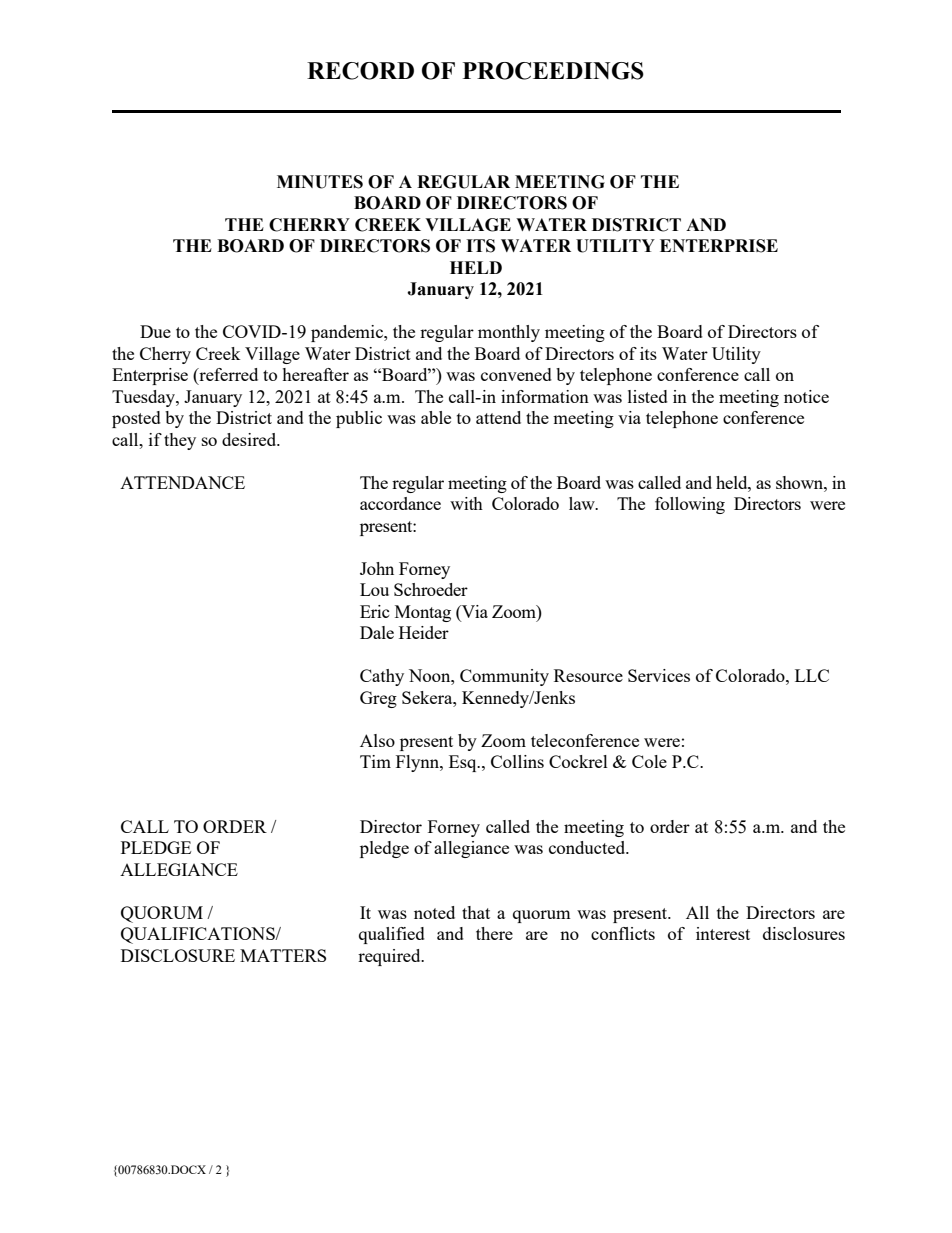 This image has width=952, height=1233. Describe the element at coordinates (494, 933) in the image. I see `there` at that location.
